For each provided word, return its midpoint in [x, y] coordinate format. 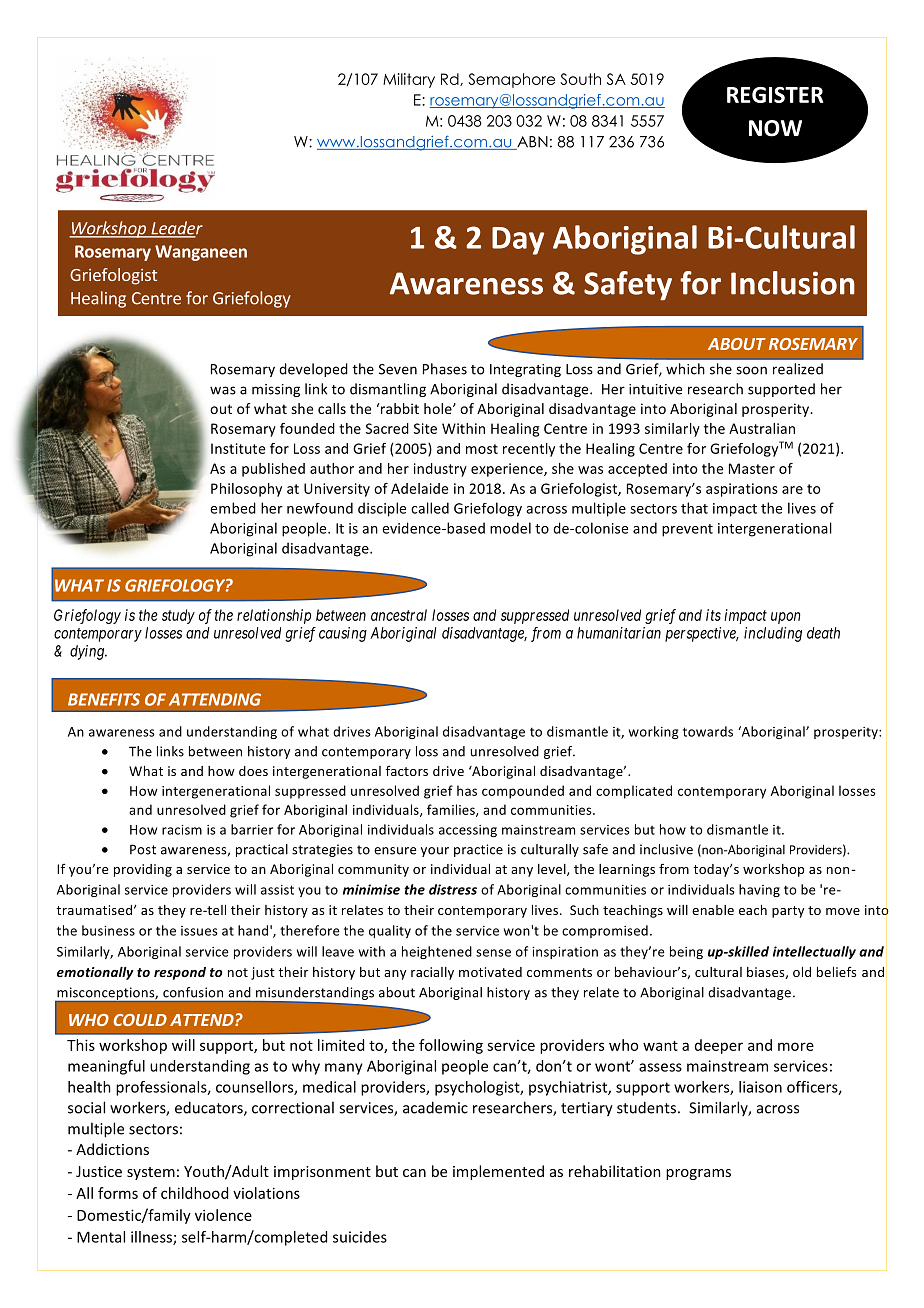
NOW [775, 128]
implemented [498, 1172]
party [788, 912]
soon [751, 370]
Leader [176, 229]
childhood [194, 1193]
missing [276, 390]
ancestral [399, 615]
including [773, 634]
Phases [445, 369]
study [178, 616]
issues [199, 931]
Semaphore [511, 80]
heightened [437, 952]
